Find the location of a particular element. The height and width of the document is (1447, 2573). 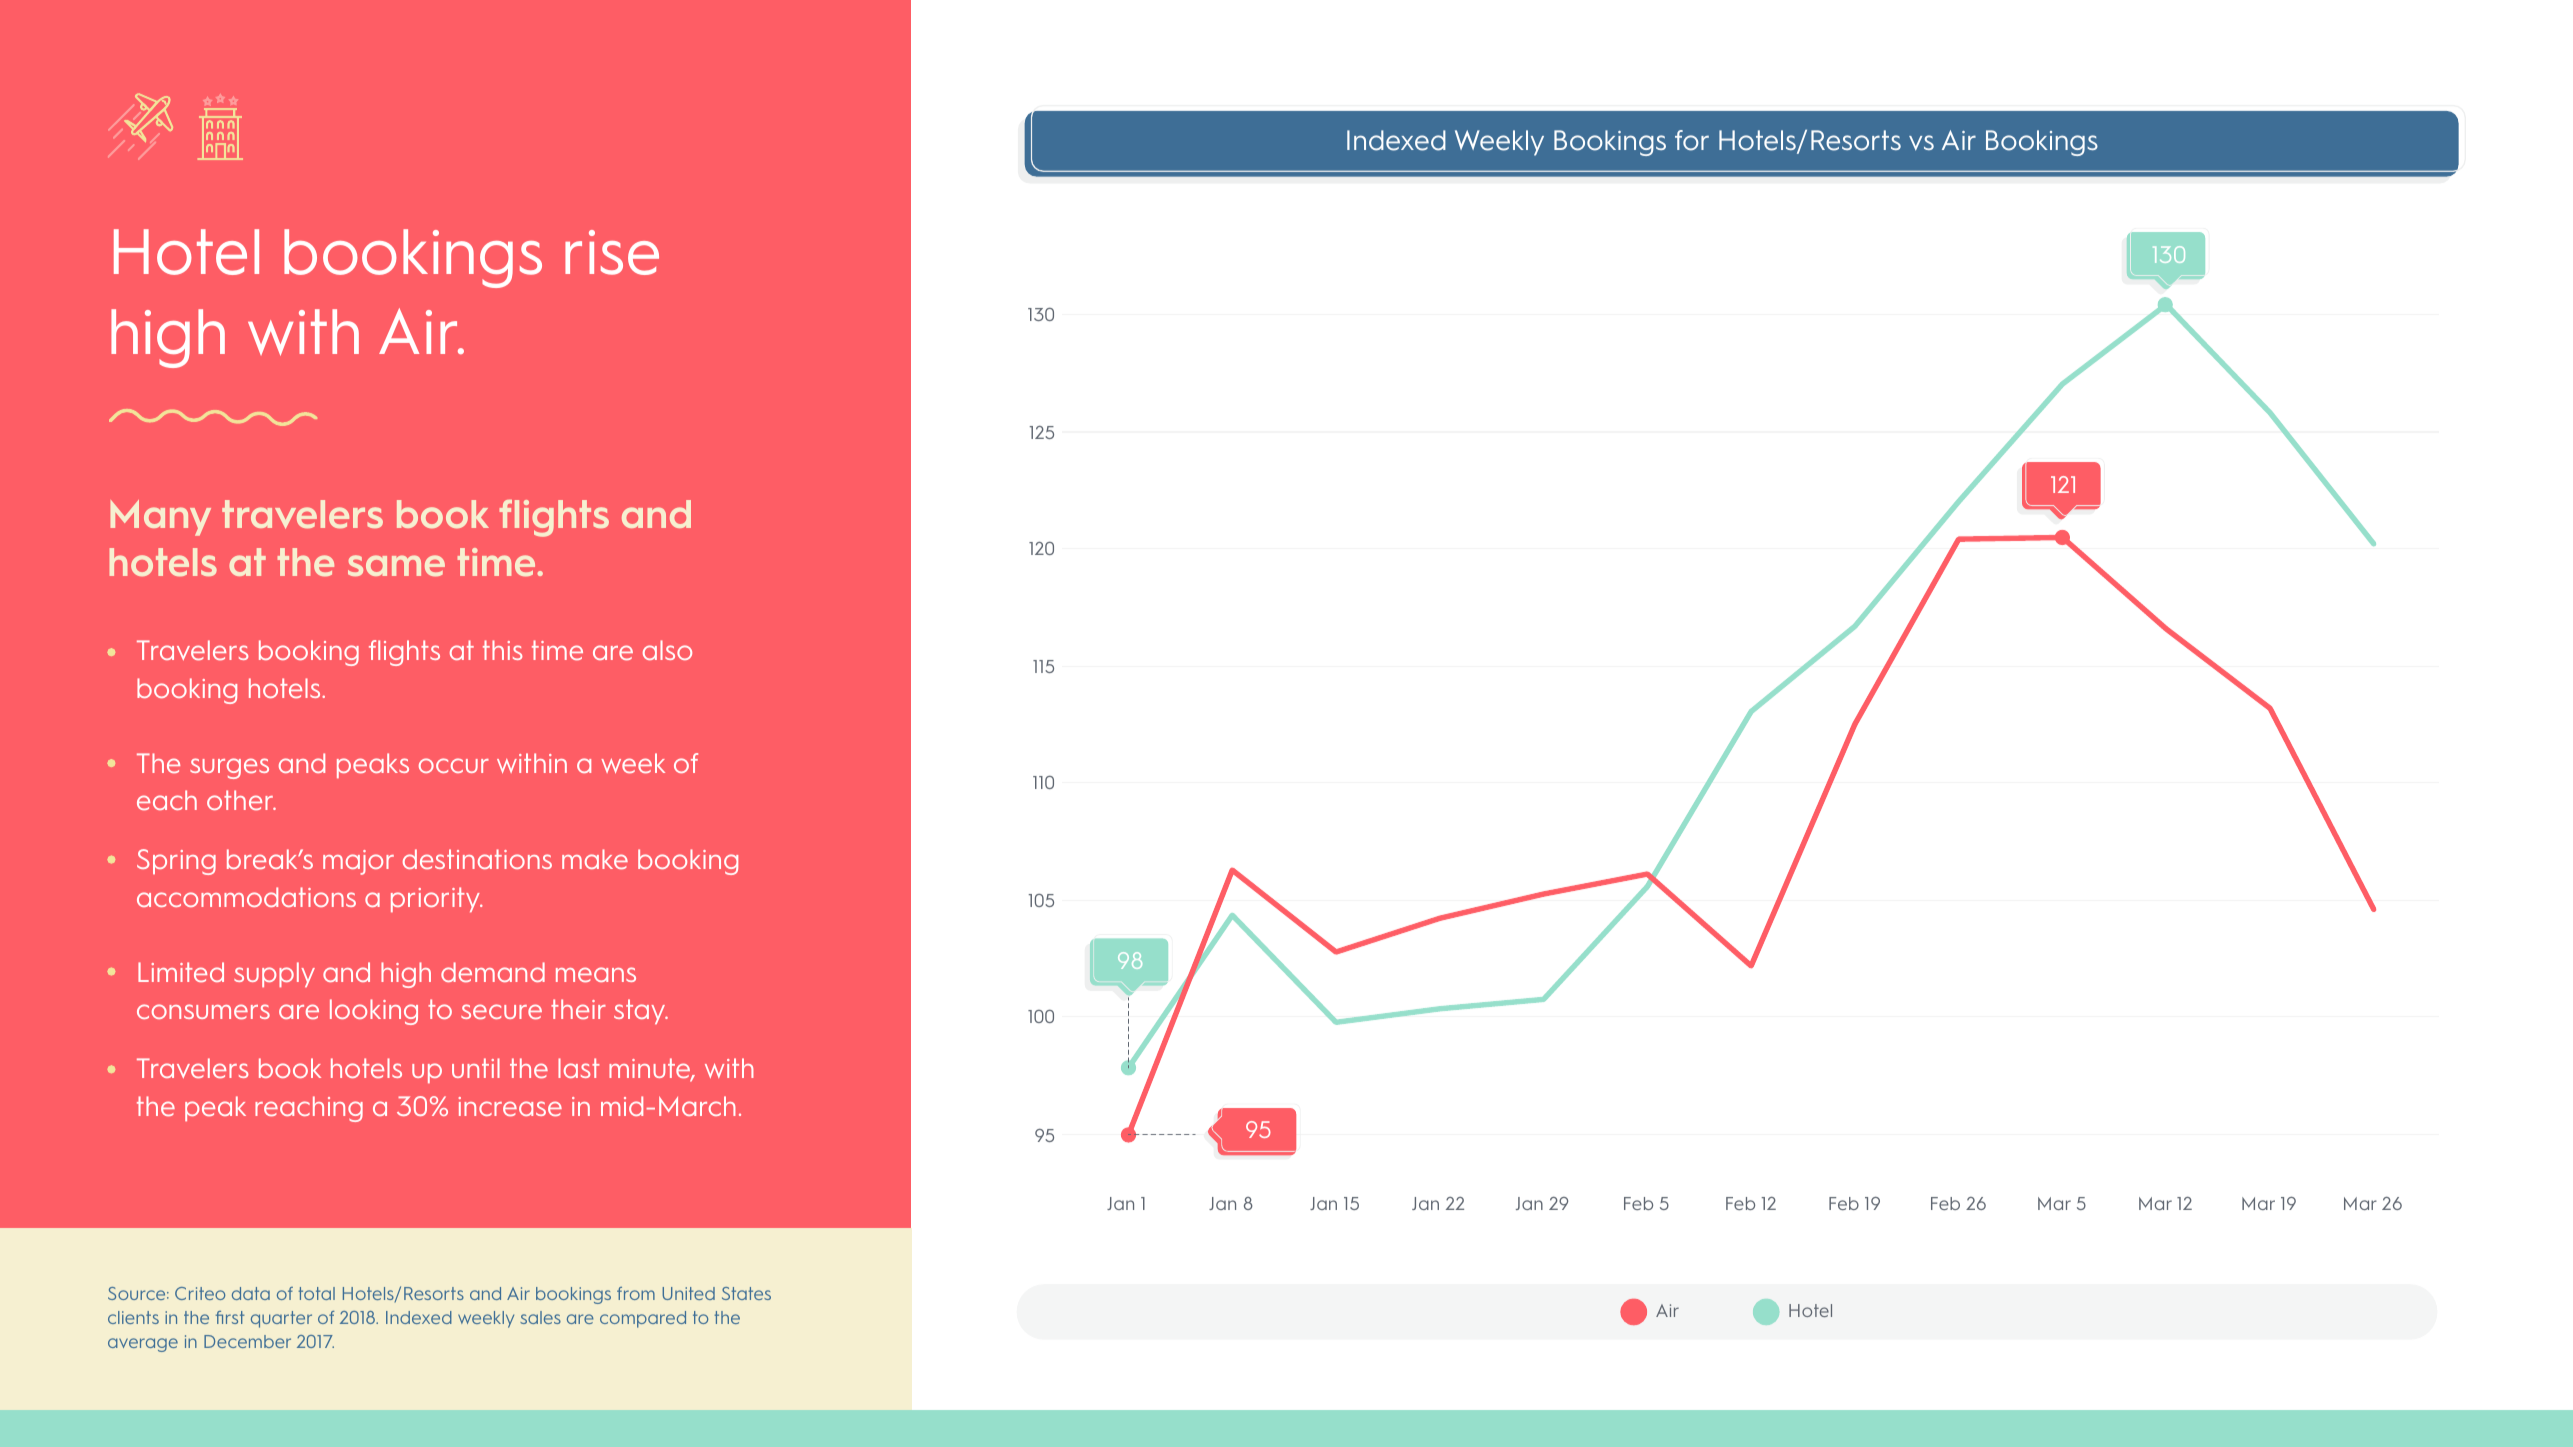

total is located at coordinates (316, 1293).
